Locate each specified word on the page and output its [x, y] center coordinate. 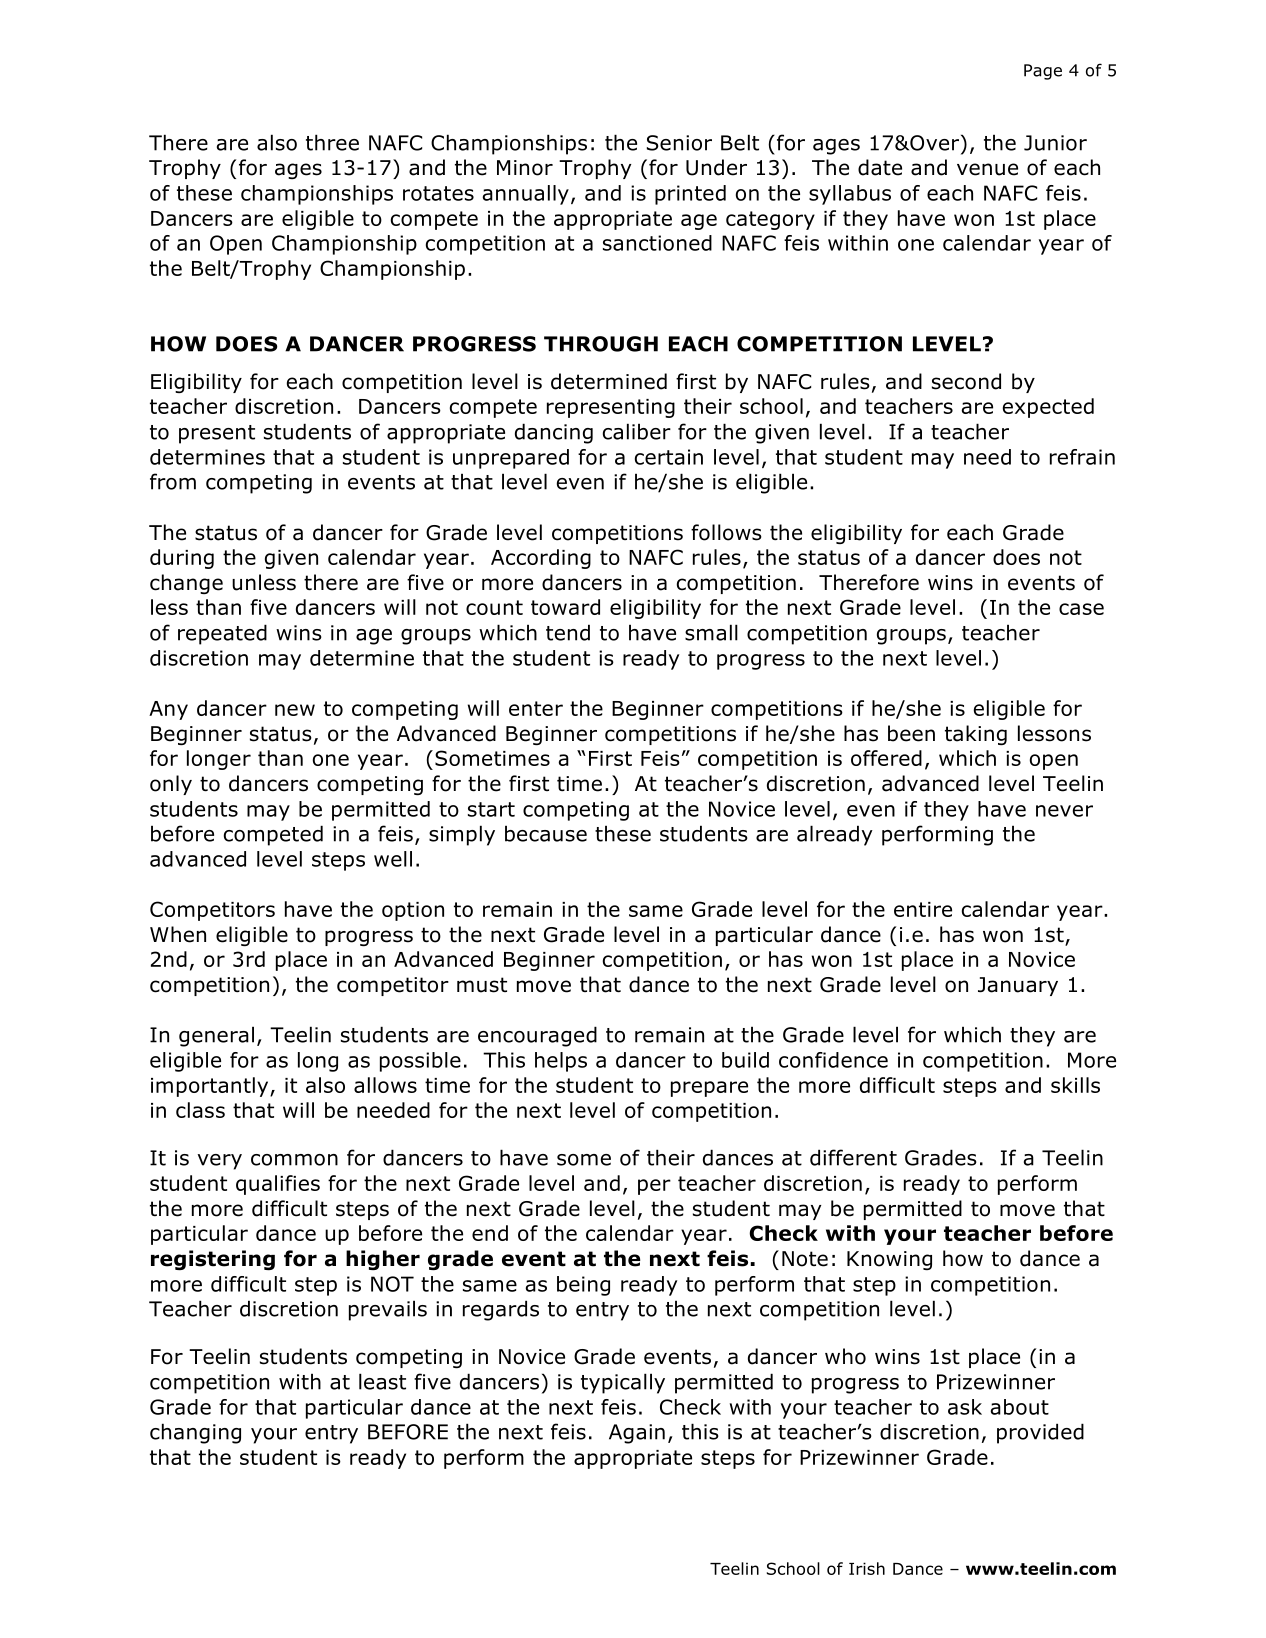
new [295, 710]
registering [213, 1260]
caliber [637, 431]
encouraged [537, 1036]
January [1018, 986]
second [966, 381]
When [178, 934]
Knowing [889, 1260]
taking [976, 735]
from [173, 481]
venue [987, 169]
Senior [679, 143]
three [332, 142]
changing [195, 1433]
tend [568, 632]
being [583, 1286]
